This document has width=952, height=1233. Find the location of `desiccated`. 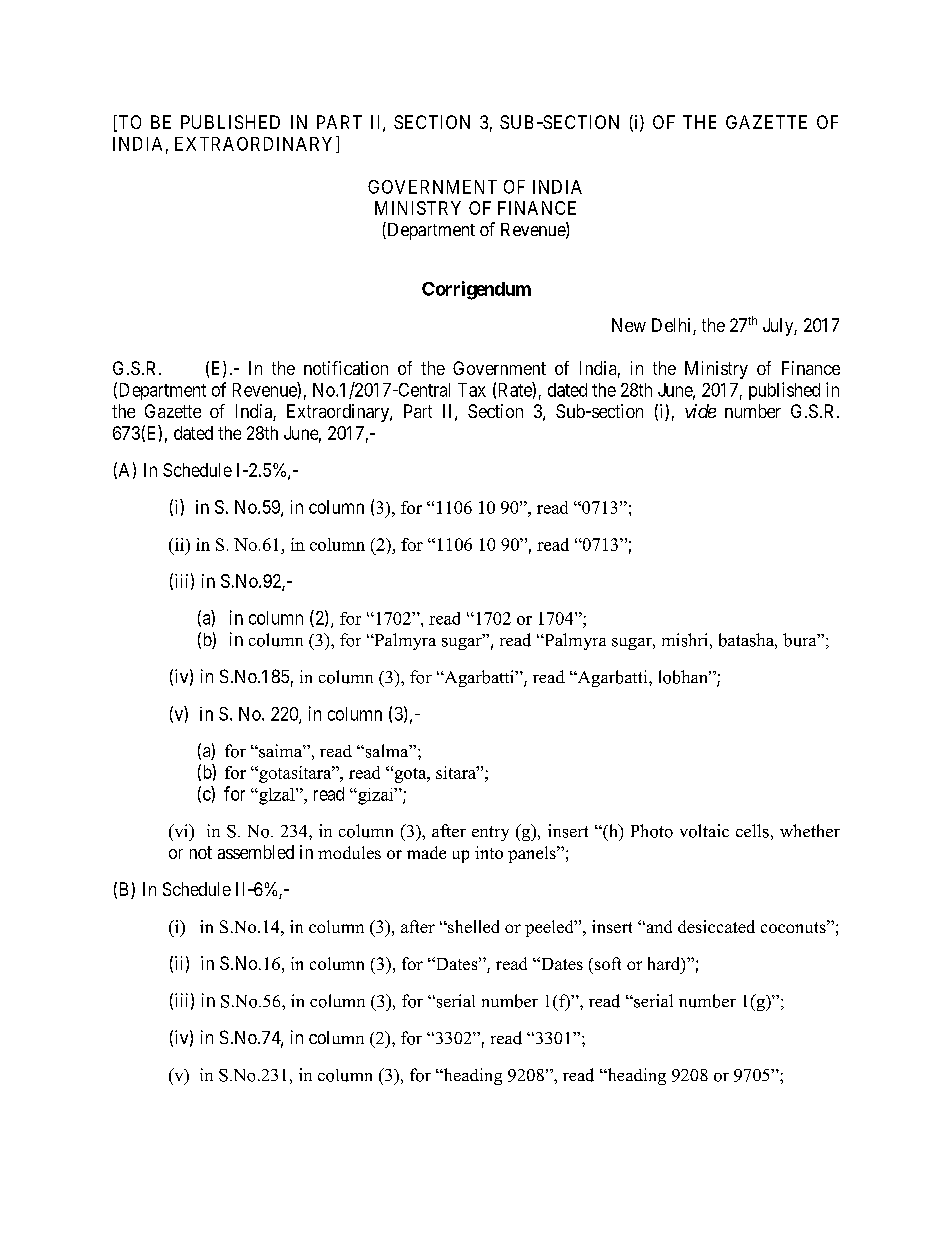

desiccated is located at coordinates (716, 926).
